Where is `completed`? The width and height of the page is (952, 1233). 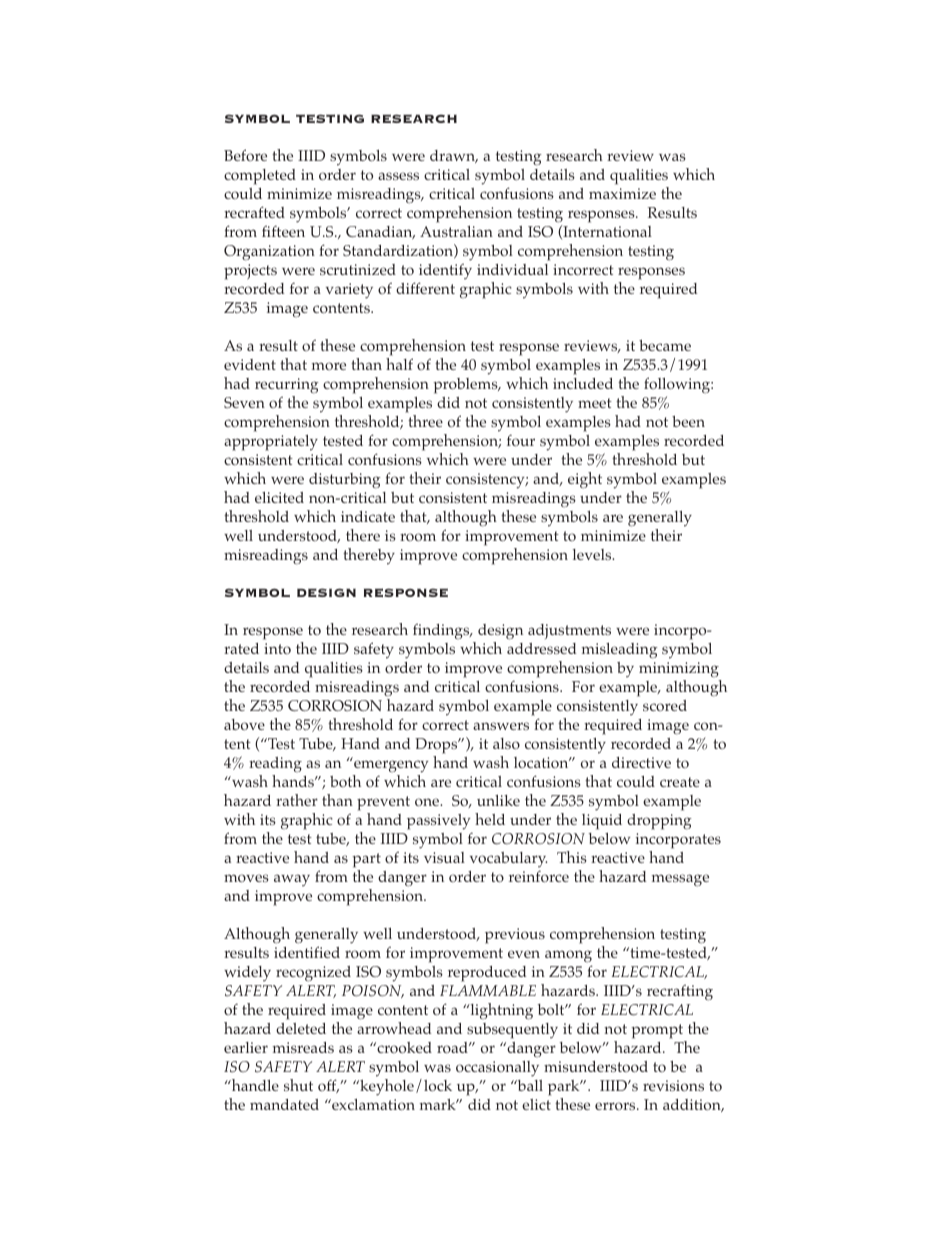 completed is located at coordinates (260, 177).
